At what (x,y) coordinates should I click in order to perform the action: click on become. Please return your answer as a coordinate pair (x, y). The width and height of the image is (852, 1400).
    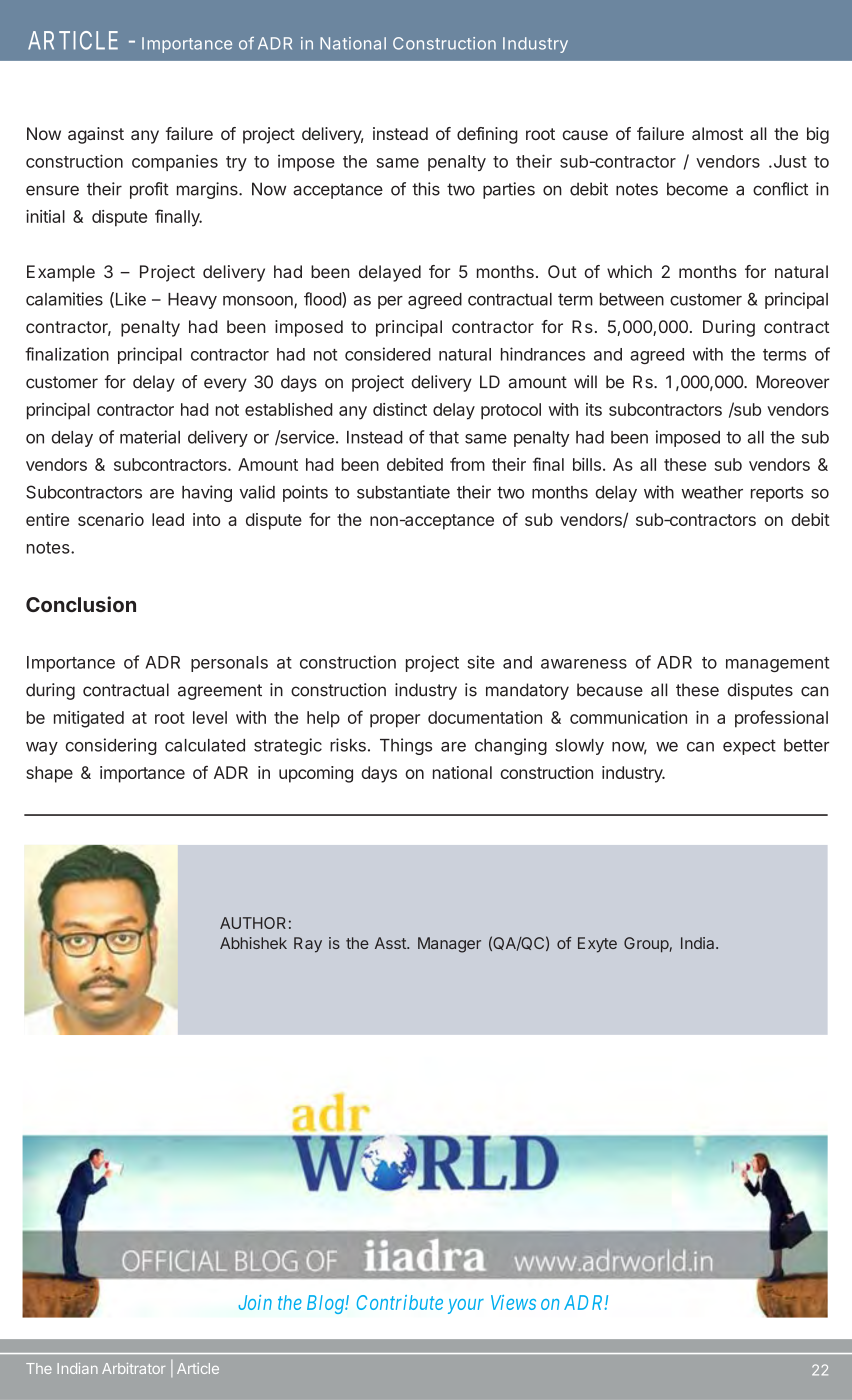
    Looking at the image, I should click on (697, 189).
